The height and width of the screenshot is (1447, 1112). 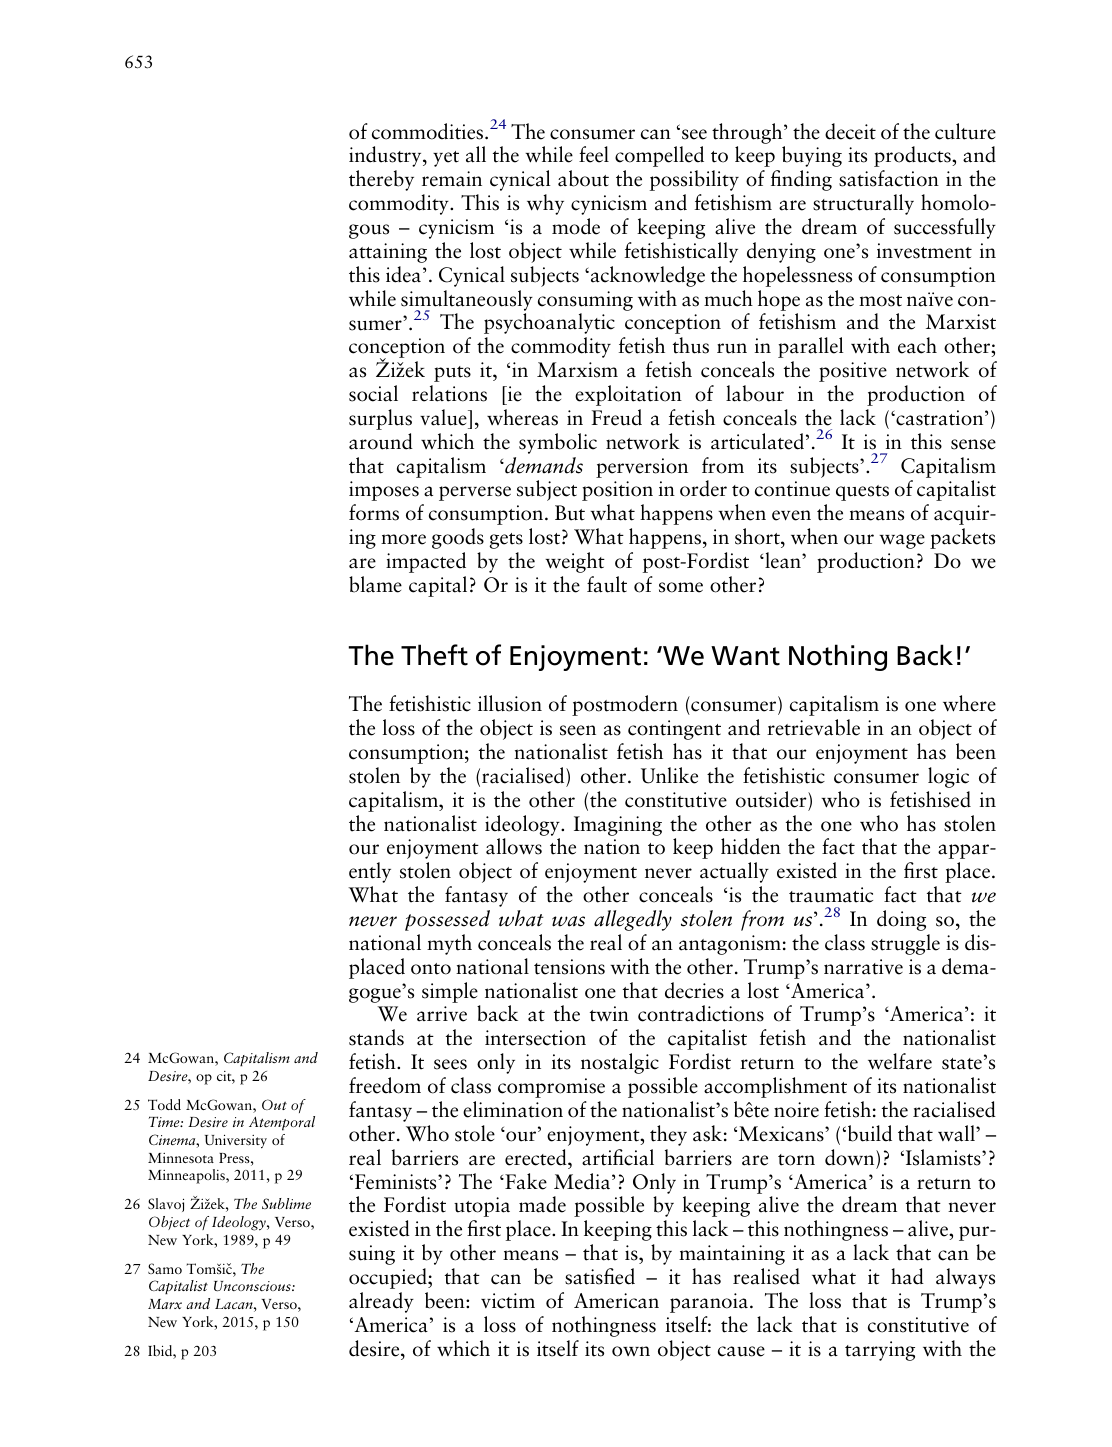 I want to click on Unconscious, so click(x=253, y=1286).
